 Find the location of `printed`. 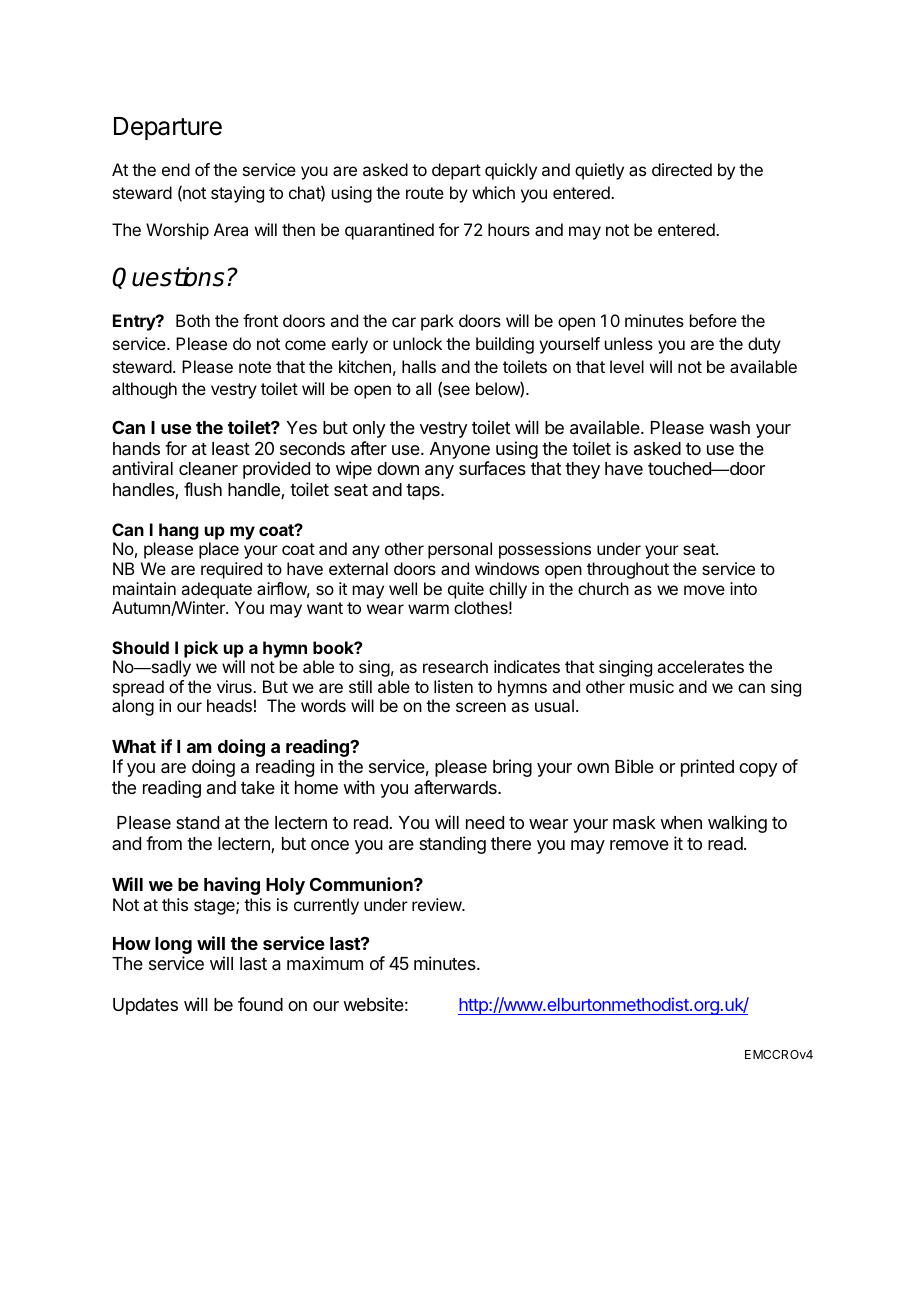

printed is located at coordinates (707, 768).
